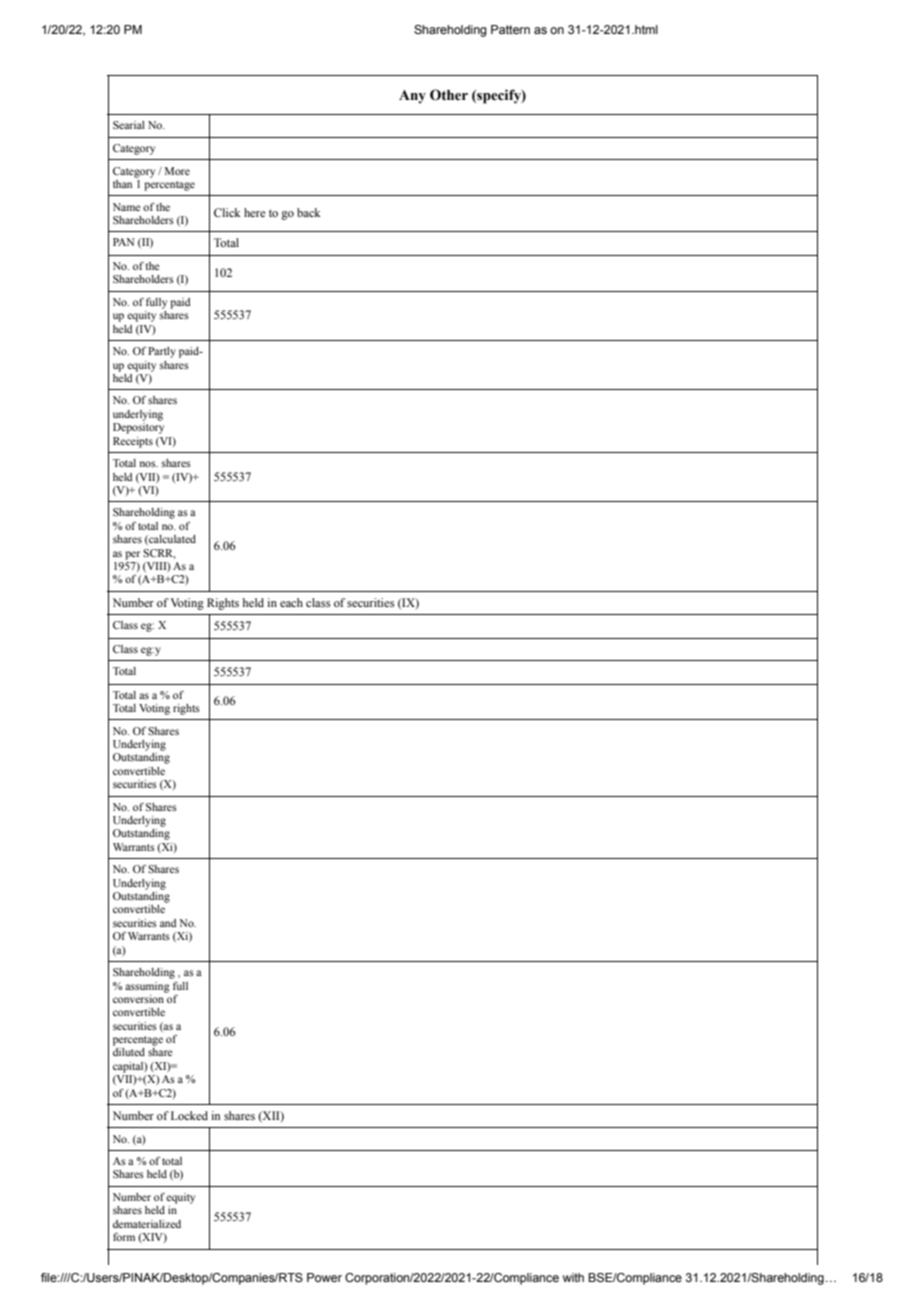 The width and height of the document is (924, 1308). What do you see at coordinates (162, 352) in the document?
I see `Partly` at bounding box center [162, 352].
